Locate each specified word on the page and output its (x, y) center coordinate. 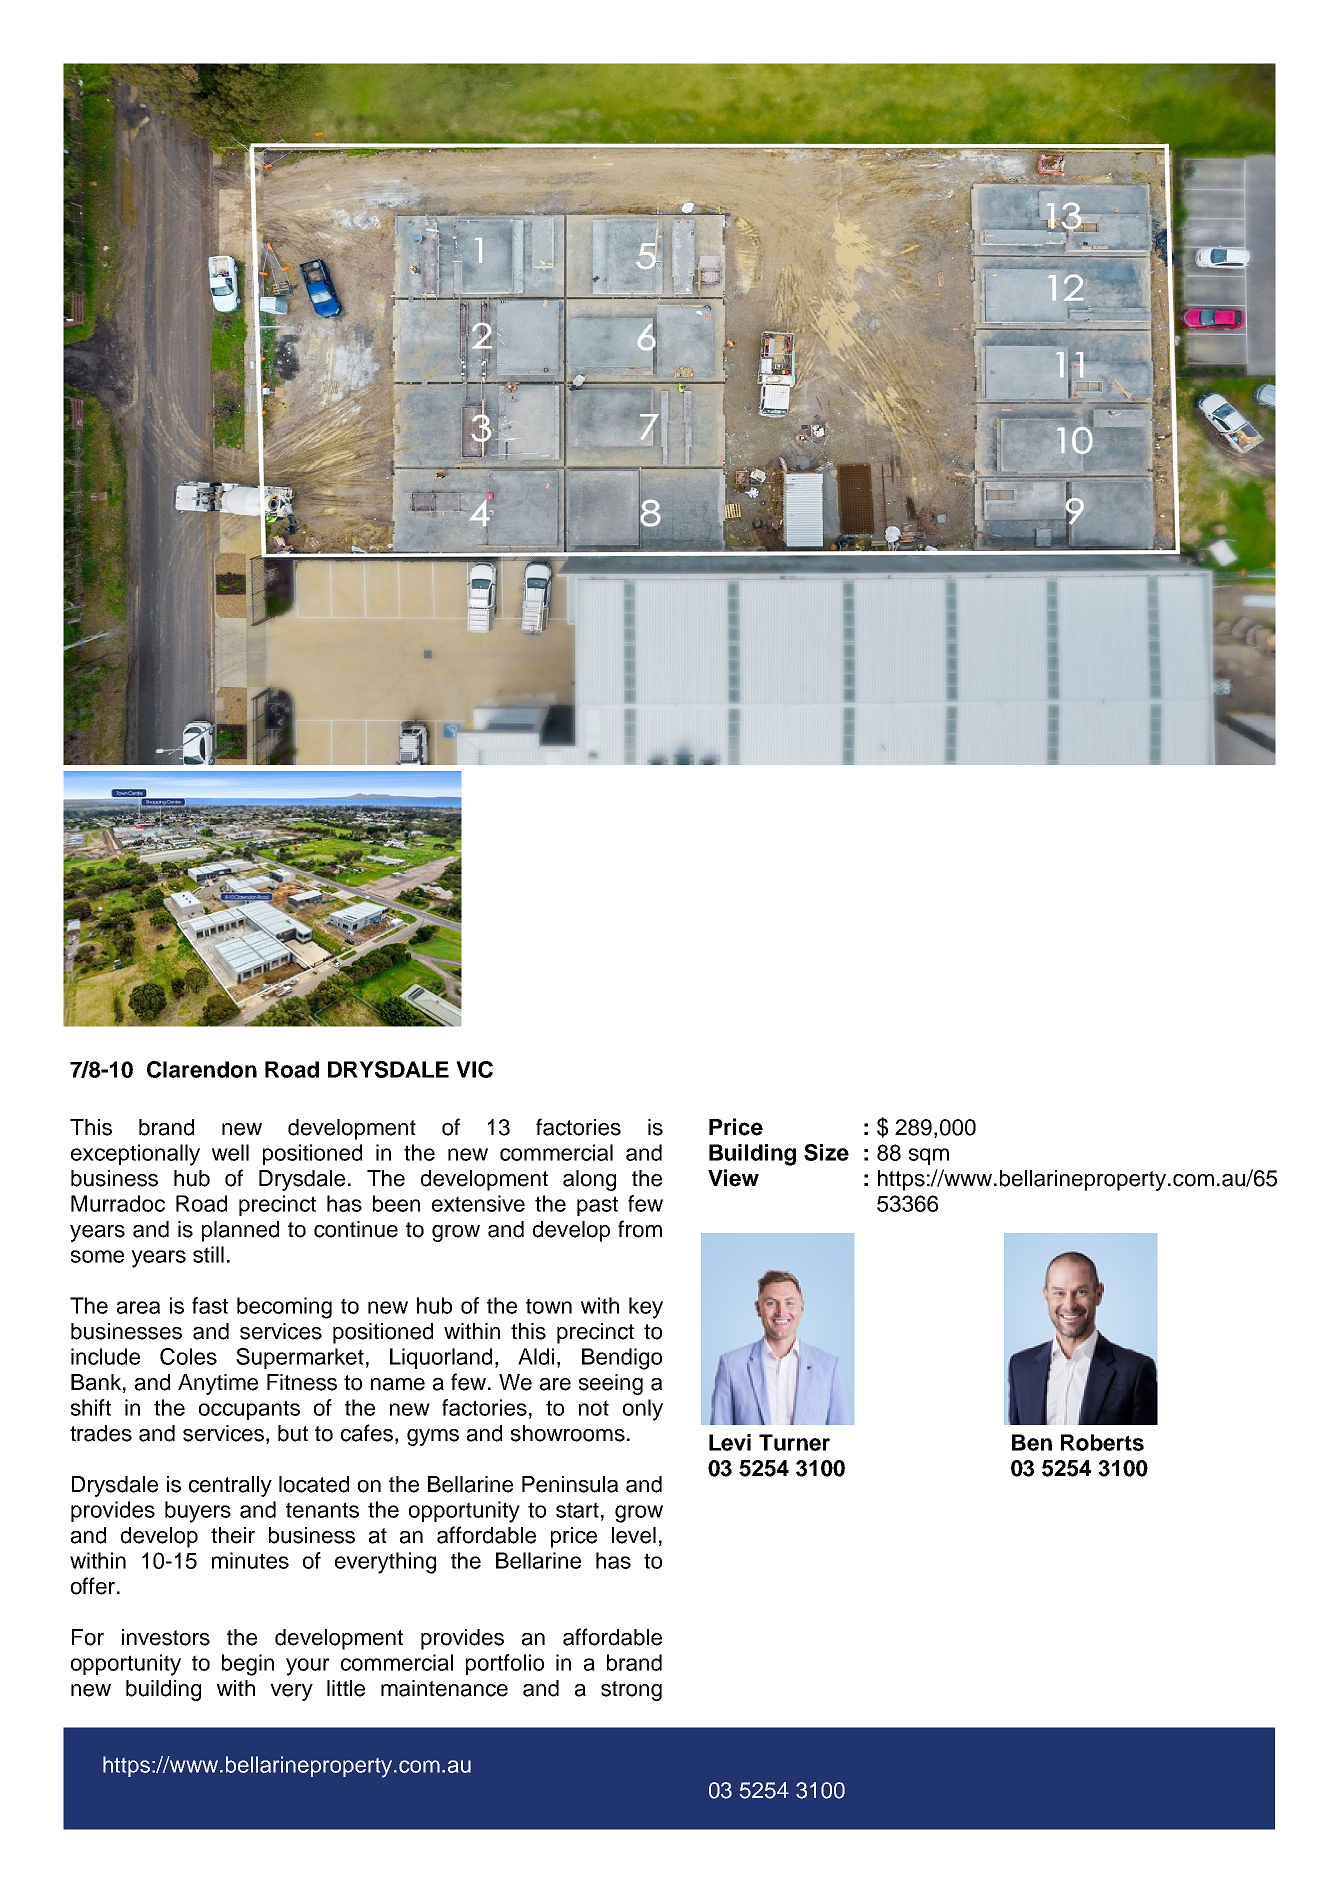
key (646, 1308)
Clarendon (202, 1069)
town (549, 1306)
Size (826, 1152)
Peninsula (570, 1484)
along (589, 1180)
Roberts (1102, 1442)
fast (210, 1305)
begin (248, 1665)
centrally (230, 1486)
